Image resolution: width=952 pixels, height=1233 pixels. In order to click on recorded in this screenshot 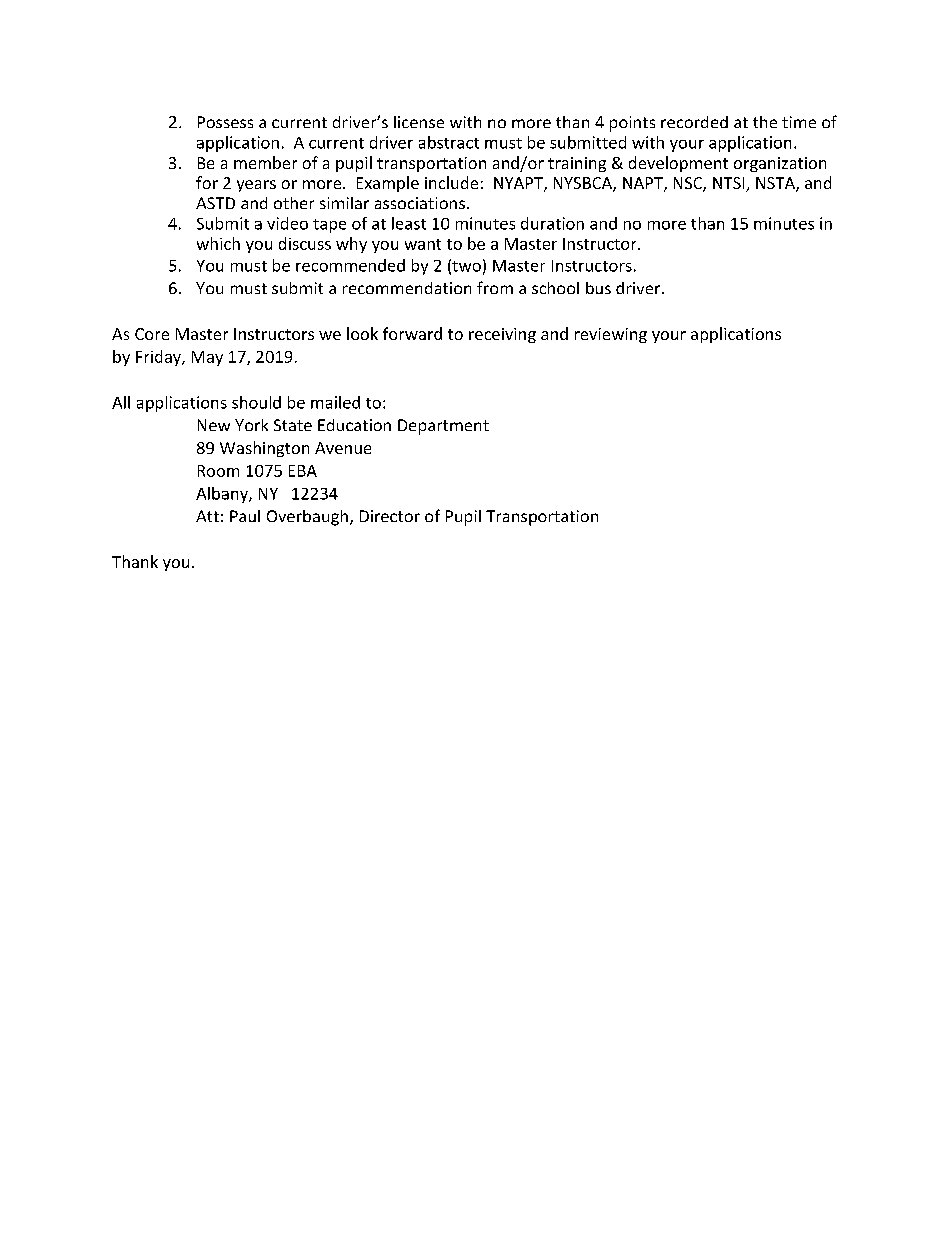, I will do `click(694, 122)`.
